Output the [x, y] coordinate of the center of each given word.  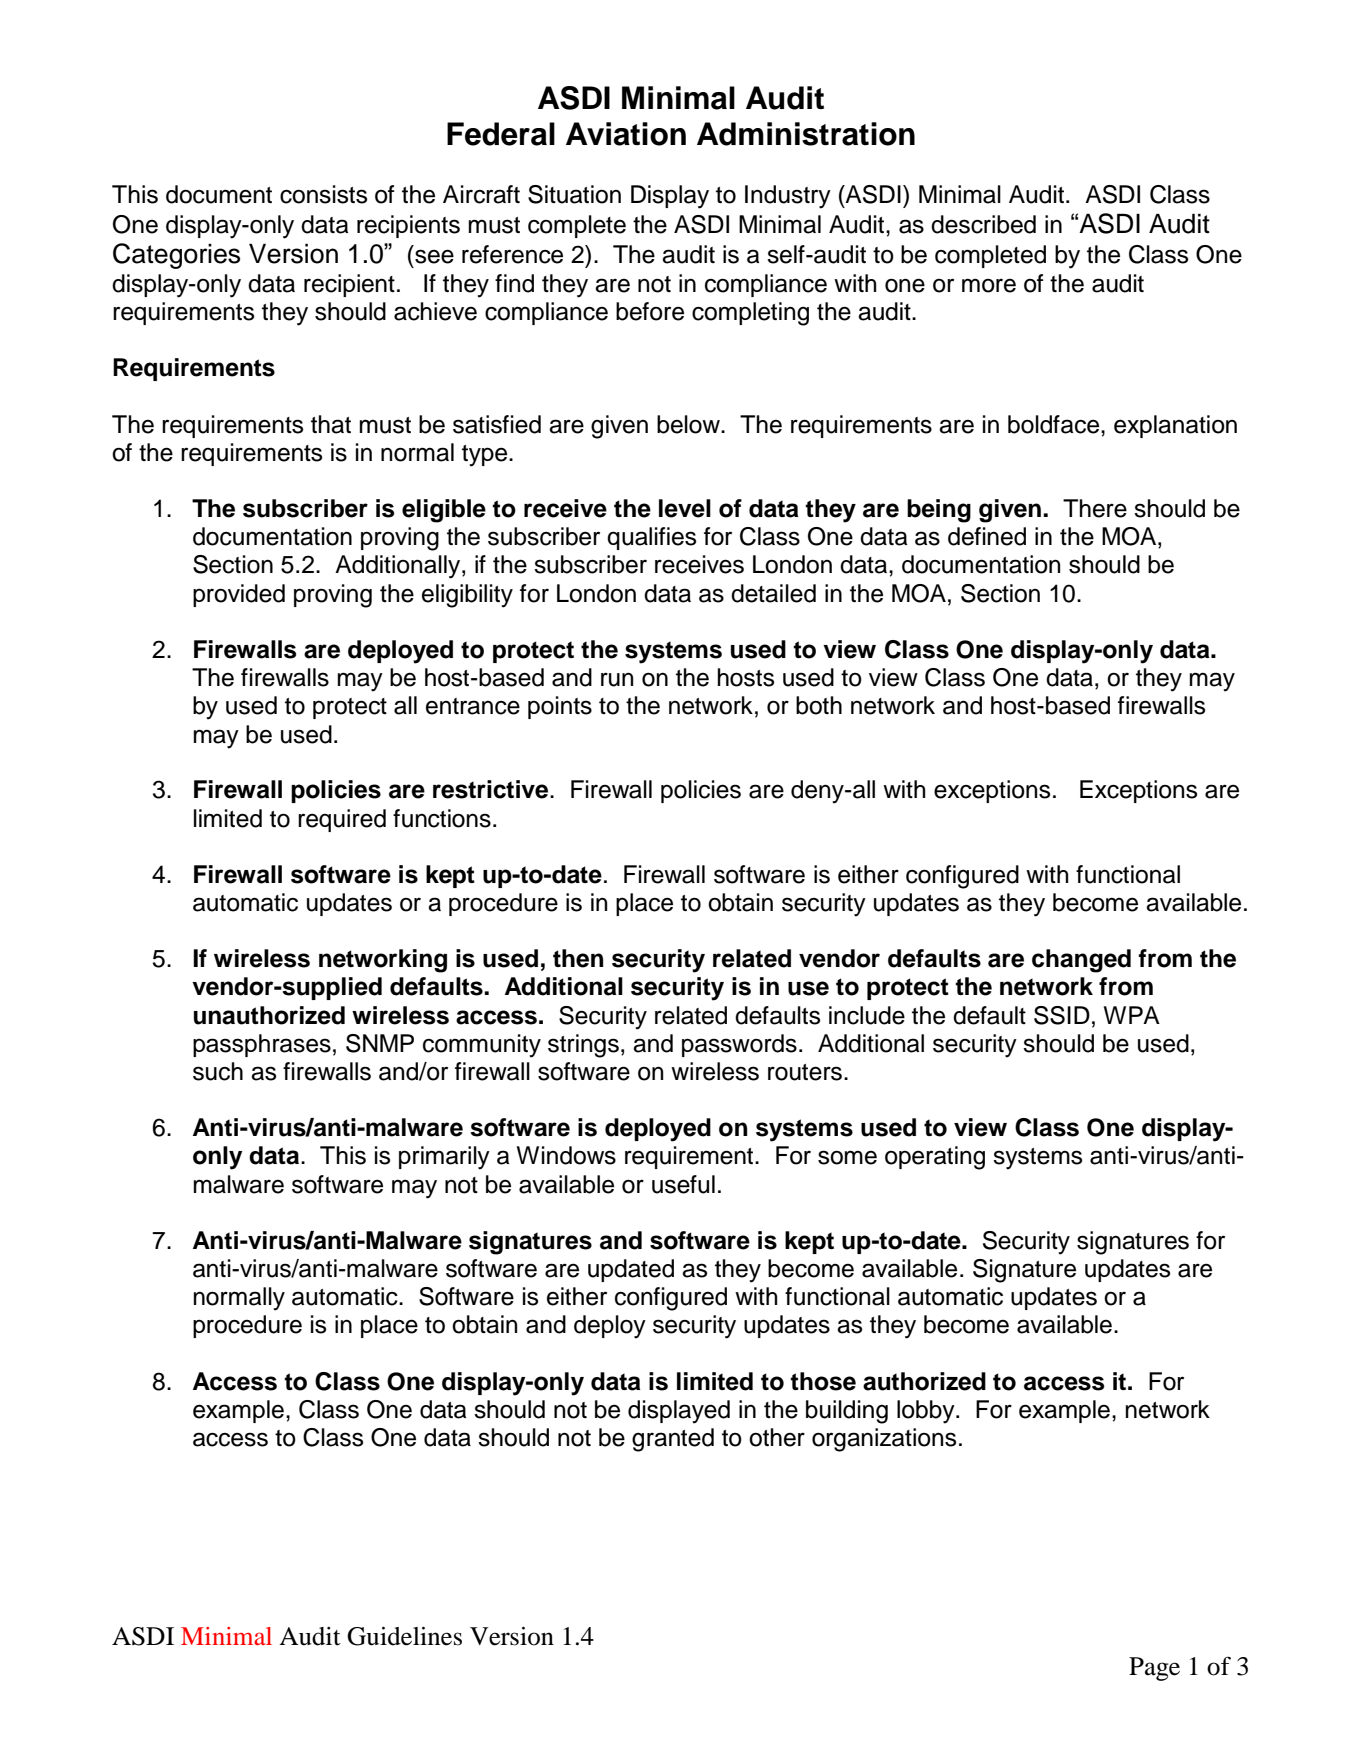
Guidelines [404, 1636]
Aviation [626, 134]
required [342, 820]
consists [323, 194]
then [578, 958]
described [983, 224]
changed [1081, 961]
